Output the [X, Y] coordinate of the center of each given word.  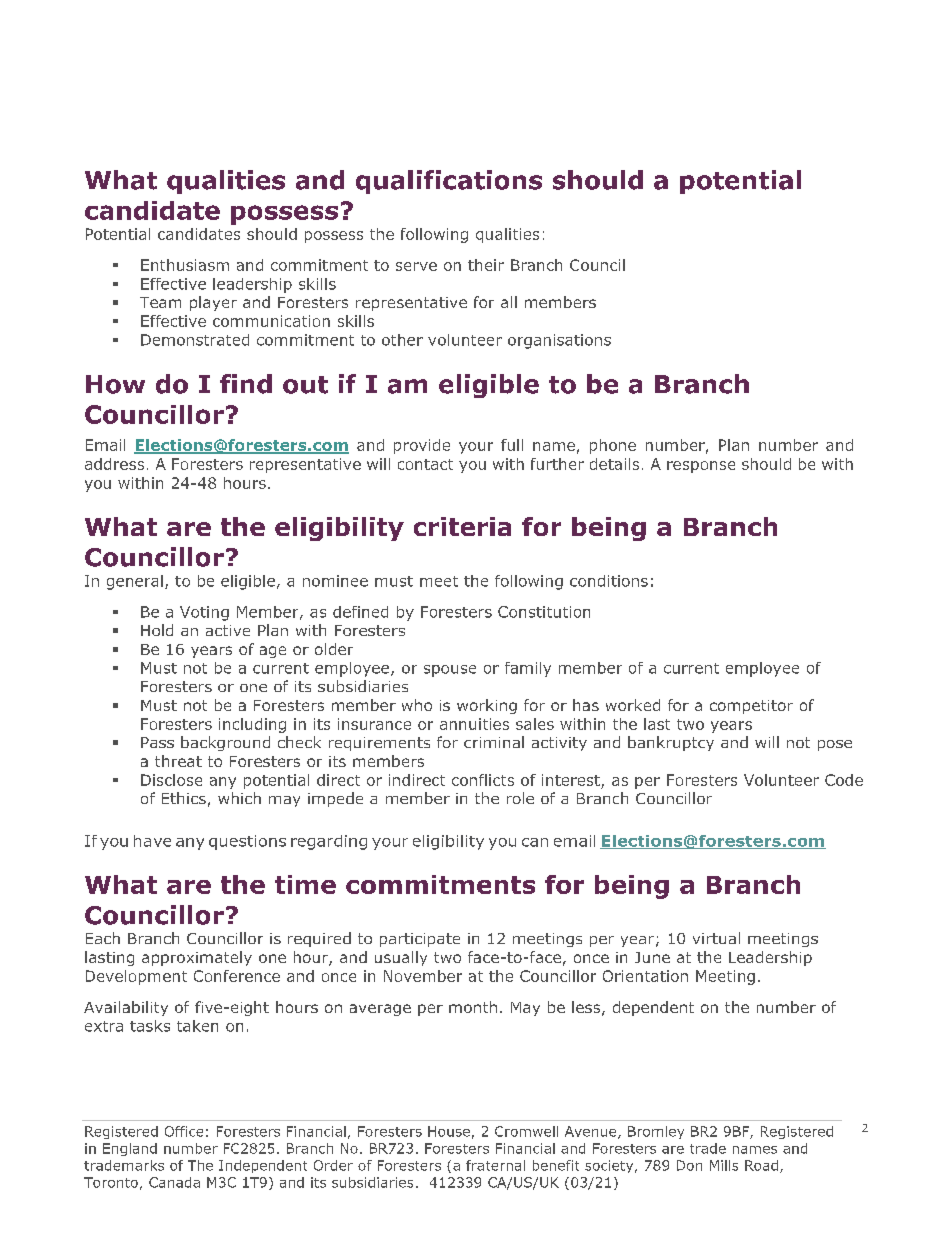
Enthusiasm [185, 265]
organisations [559, 341]
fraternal [495, 1165]
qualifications [449, 182]
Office [184, 1131]
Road [763, 1166]
